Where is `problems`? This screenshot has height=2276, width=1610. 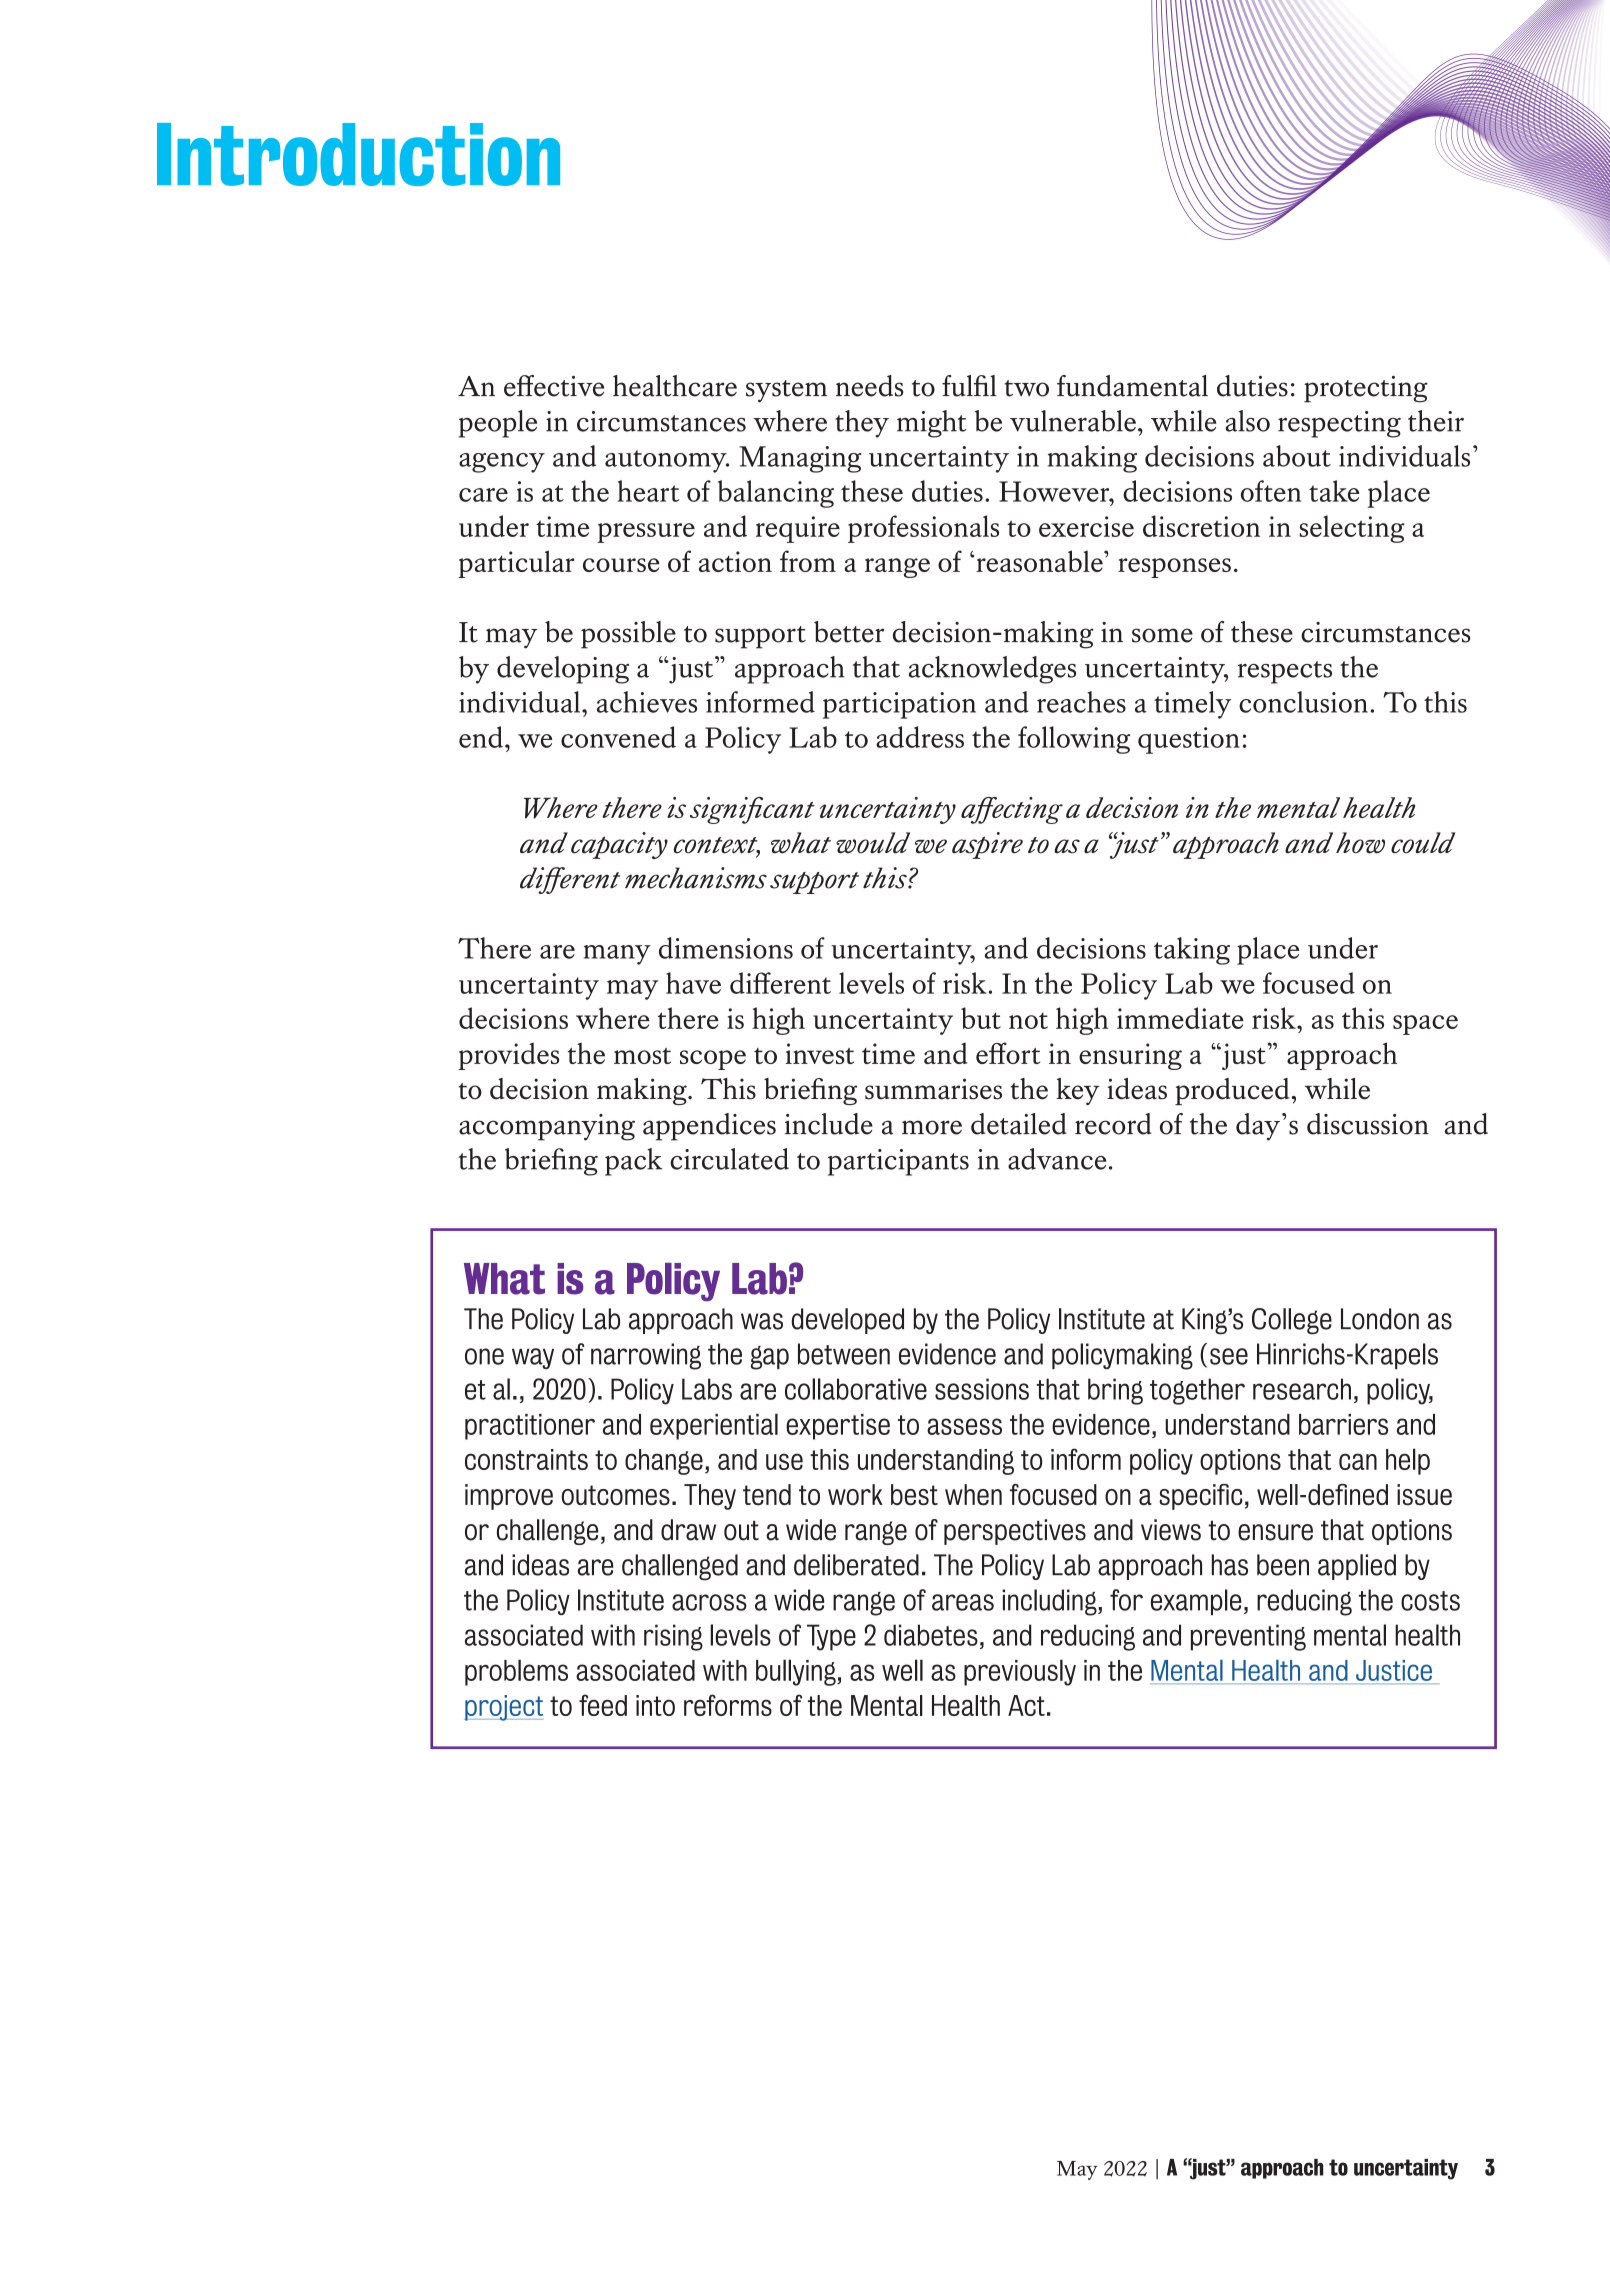
problems is located at coordinates (516, 1672).
